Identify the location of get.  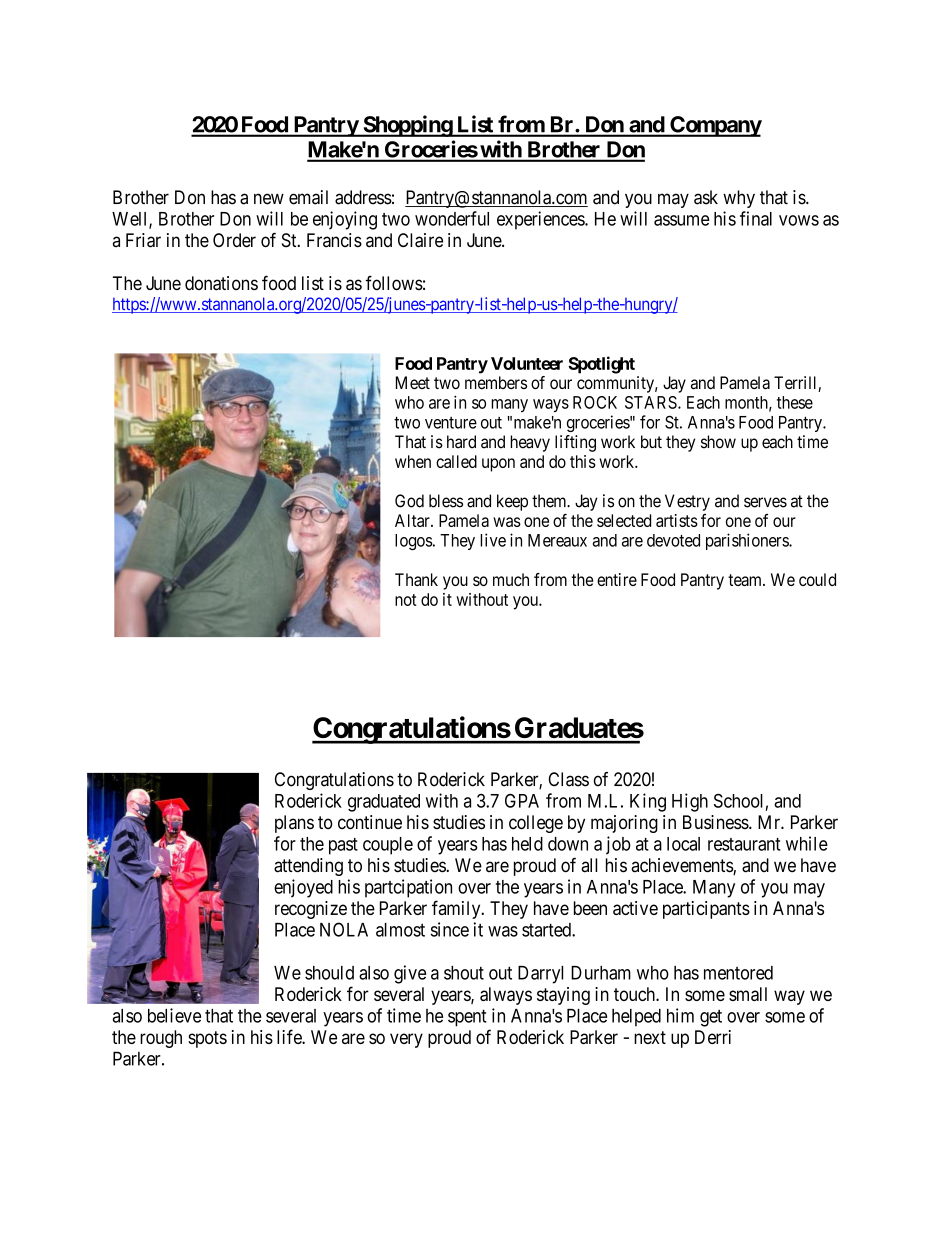
(711, 1018).
